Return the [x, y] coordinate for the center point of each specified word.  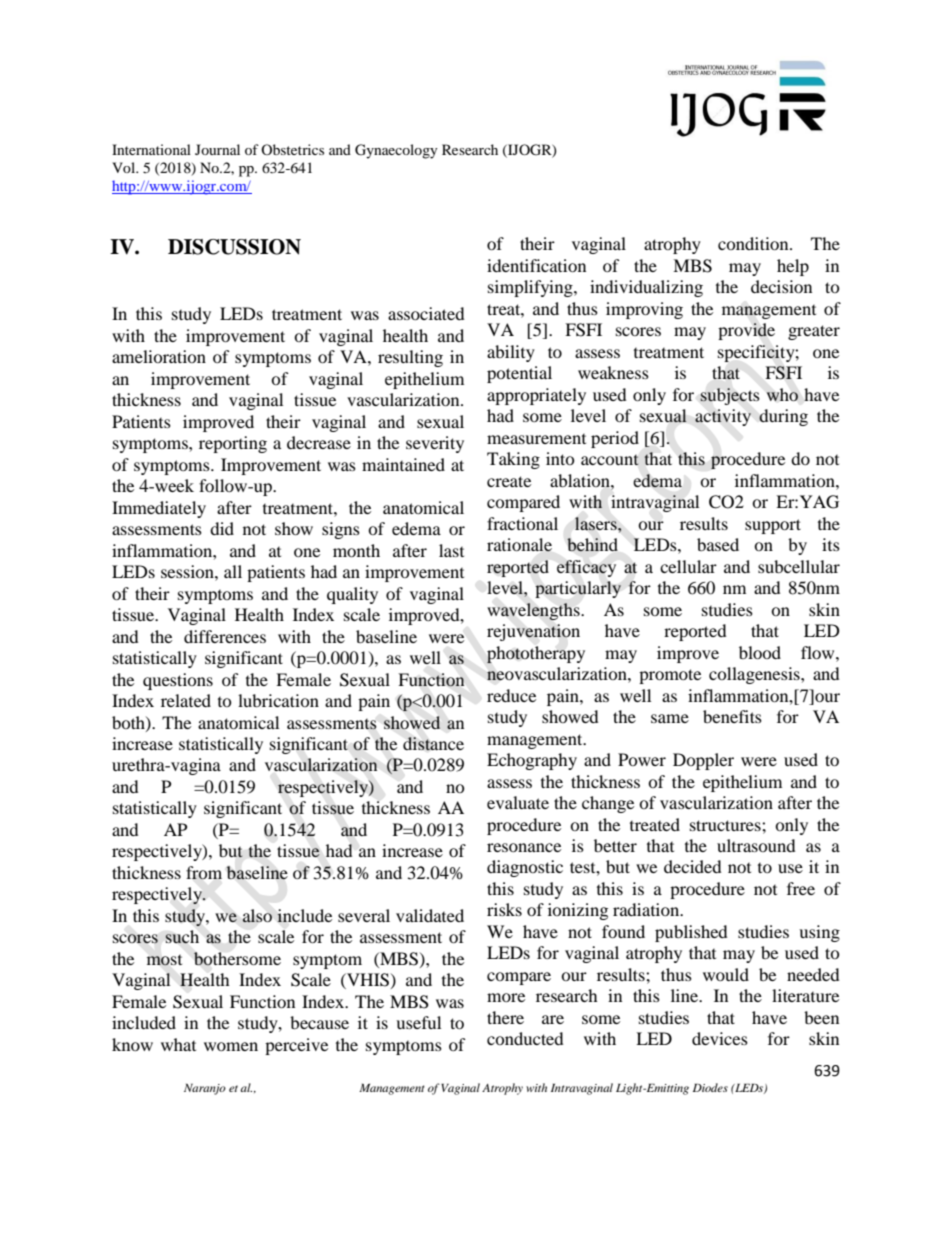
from [204, 873]
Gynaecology [396, 151]
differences [225, 636]
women [231, 1046]
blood [760, 652]
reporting [233, 444]
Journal [217, 149]
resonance [524, 847]
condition [754, 243]
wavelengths [534, 611]
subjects [730, 396]
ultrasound [756, 845]
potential [519, 374]
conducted [525, 1038]
